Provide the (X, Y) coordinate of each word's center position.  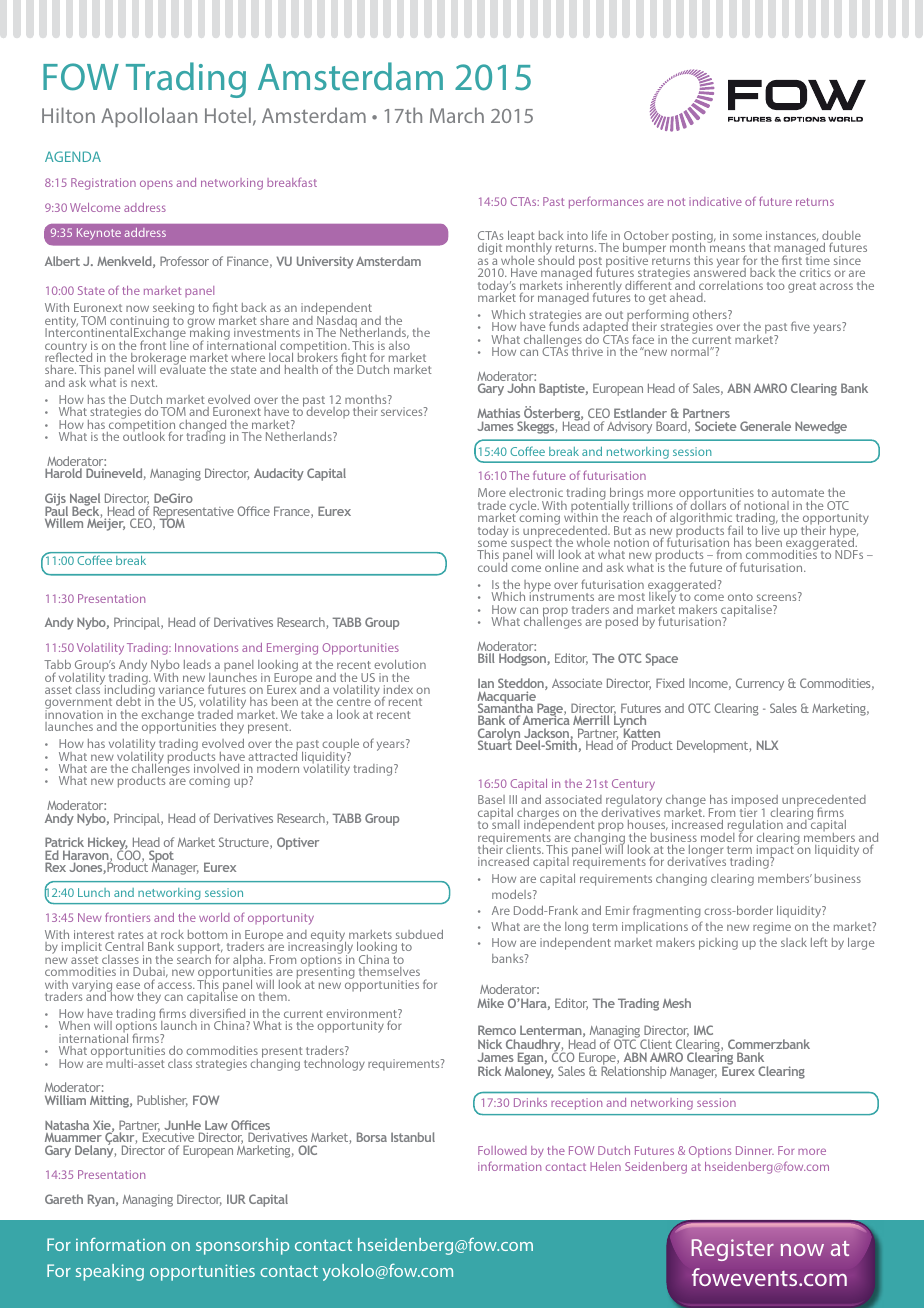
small (504, 823)
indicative (715, 201)
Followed (502, 1150)
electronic (536, 492)
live (771, 529)
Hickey (108, 845)
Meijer (106, 523)
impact (776, 851)
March (457, 115)
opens (156, 184)
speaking (110, 1272)
